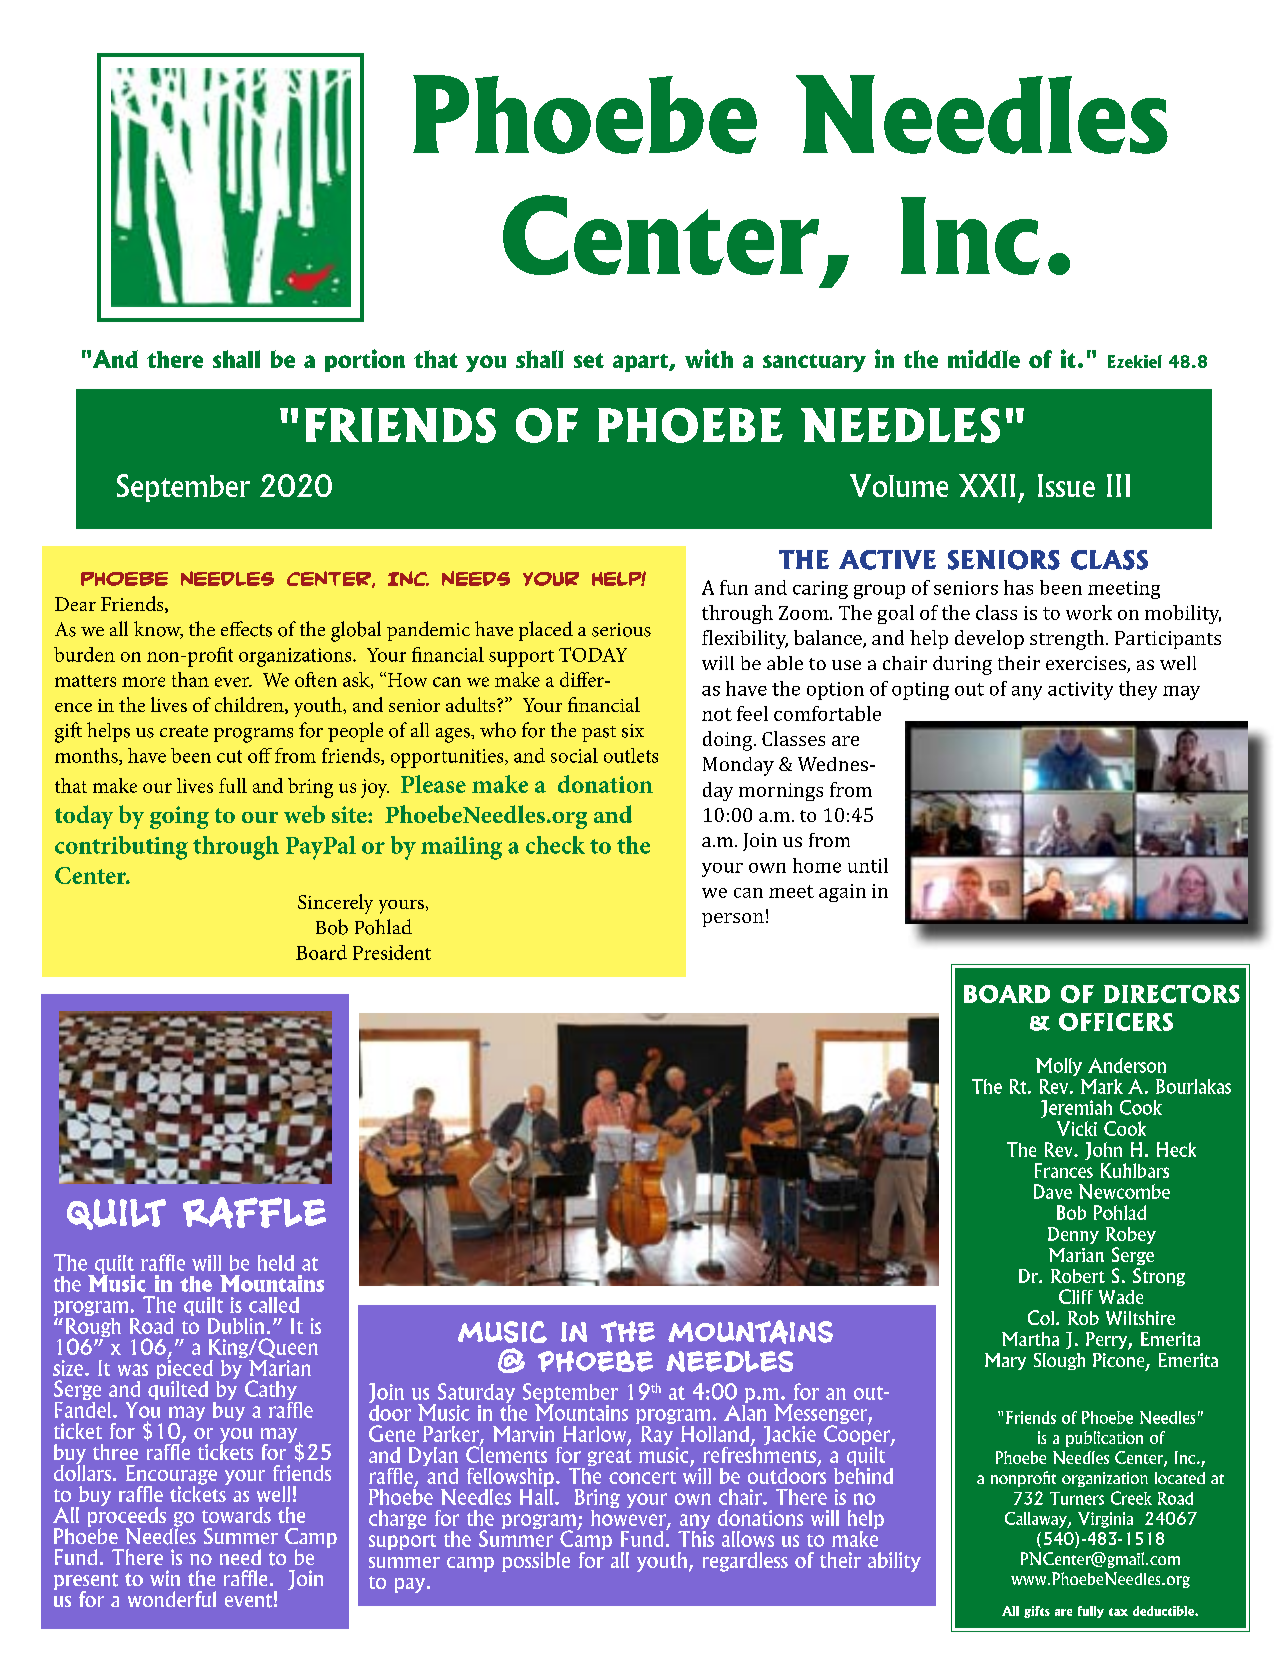 This page has height=1667, width=1288. I want to click on President, so click(392, 952).
